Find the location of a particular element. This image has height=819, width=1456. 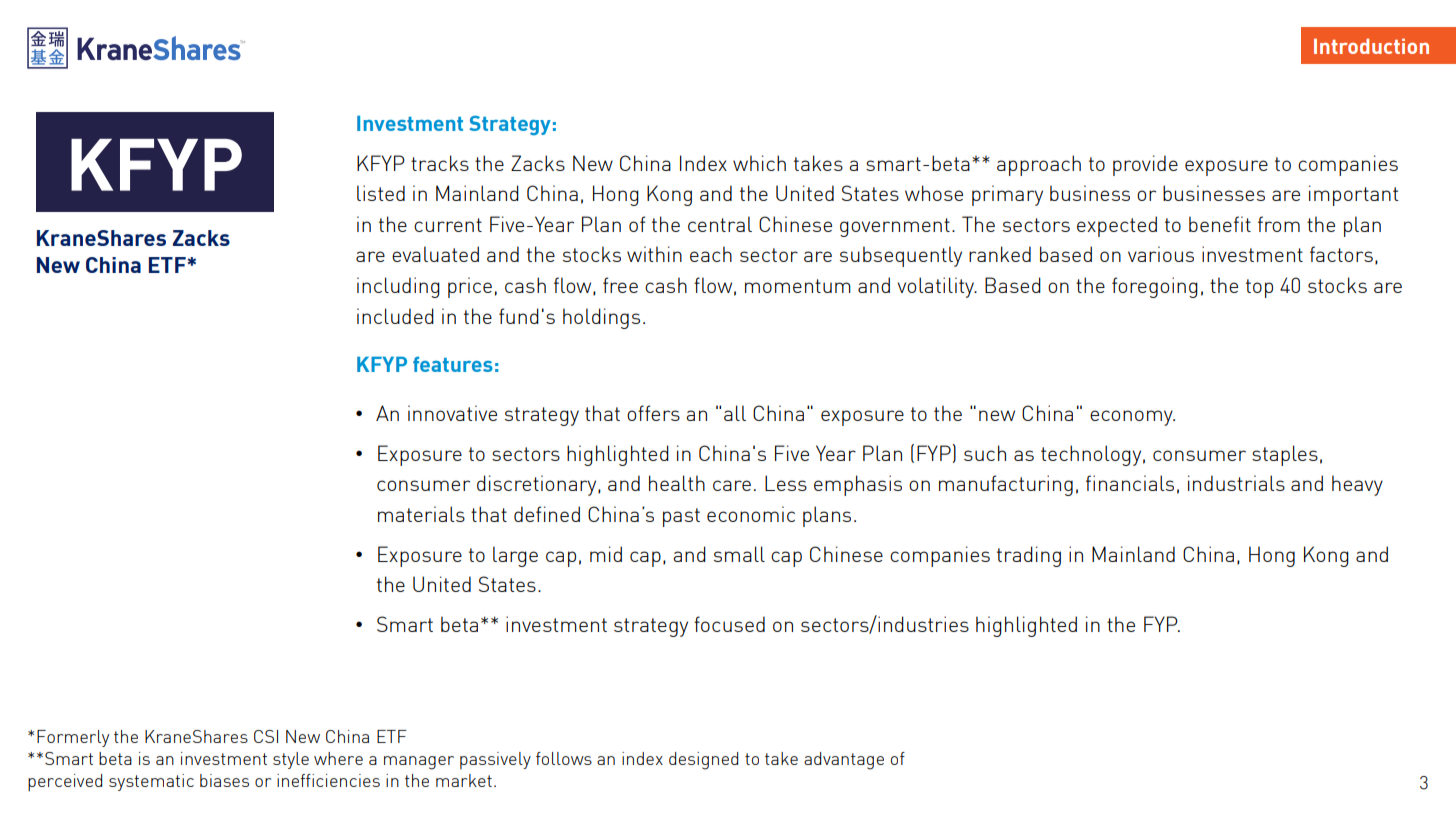

small is located at coordinates (739, 554).
